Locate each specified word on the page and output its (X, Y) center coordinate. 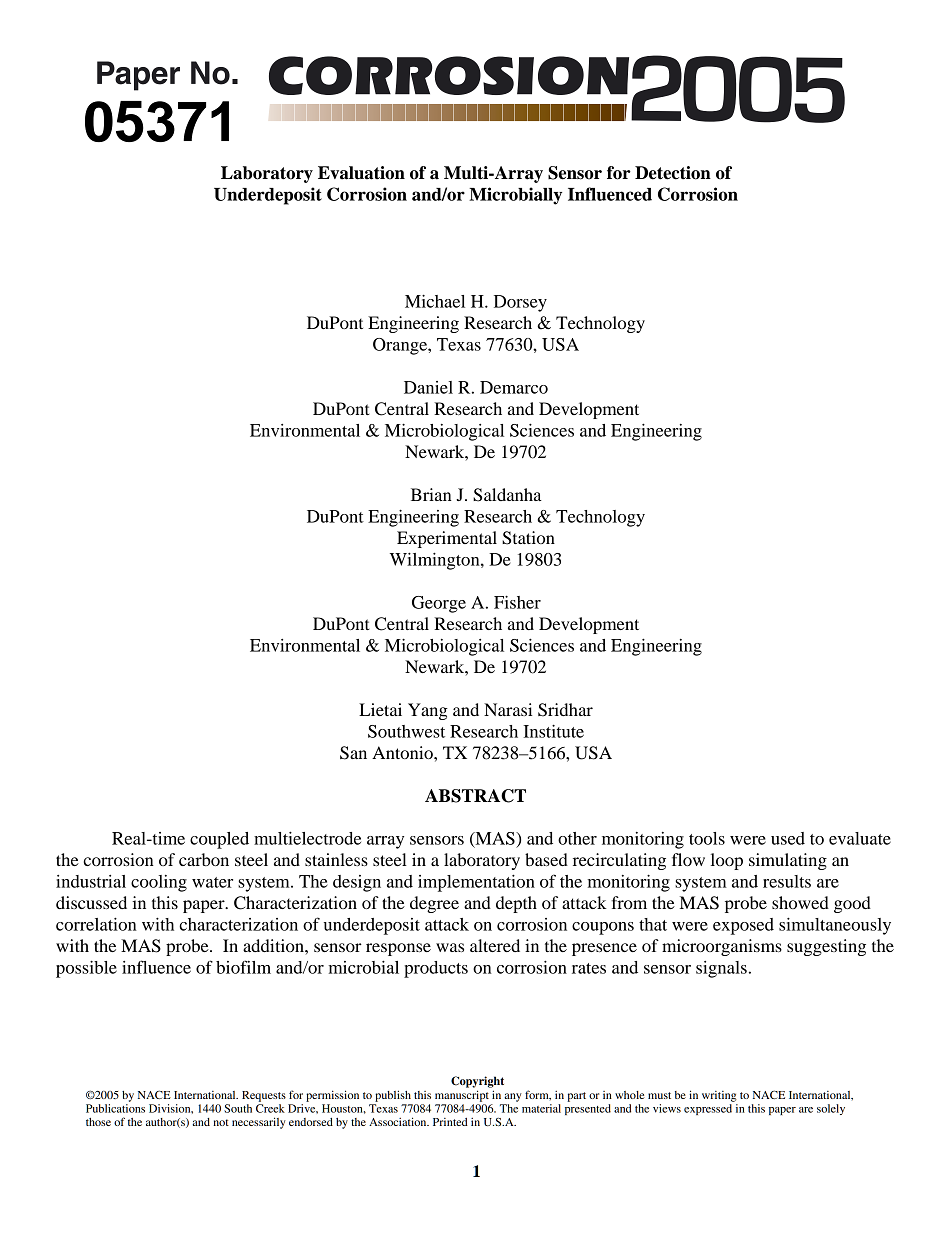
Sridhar (565, 710)
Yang (428, 711)
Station (528, 538)
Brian (431, 494)
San (353, 753)
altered (495, 945)
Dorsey (520, 303)
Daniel (428, 387)
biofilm (243, 967)
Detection (673, 173)
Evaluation (361, 173)
